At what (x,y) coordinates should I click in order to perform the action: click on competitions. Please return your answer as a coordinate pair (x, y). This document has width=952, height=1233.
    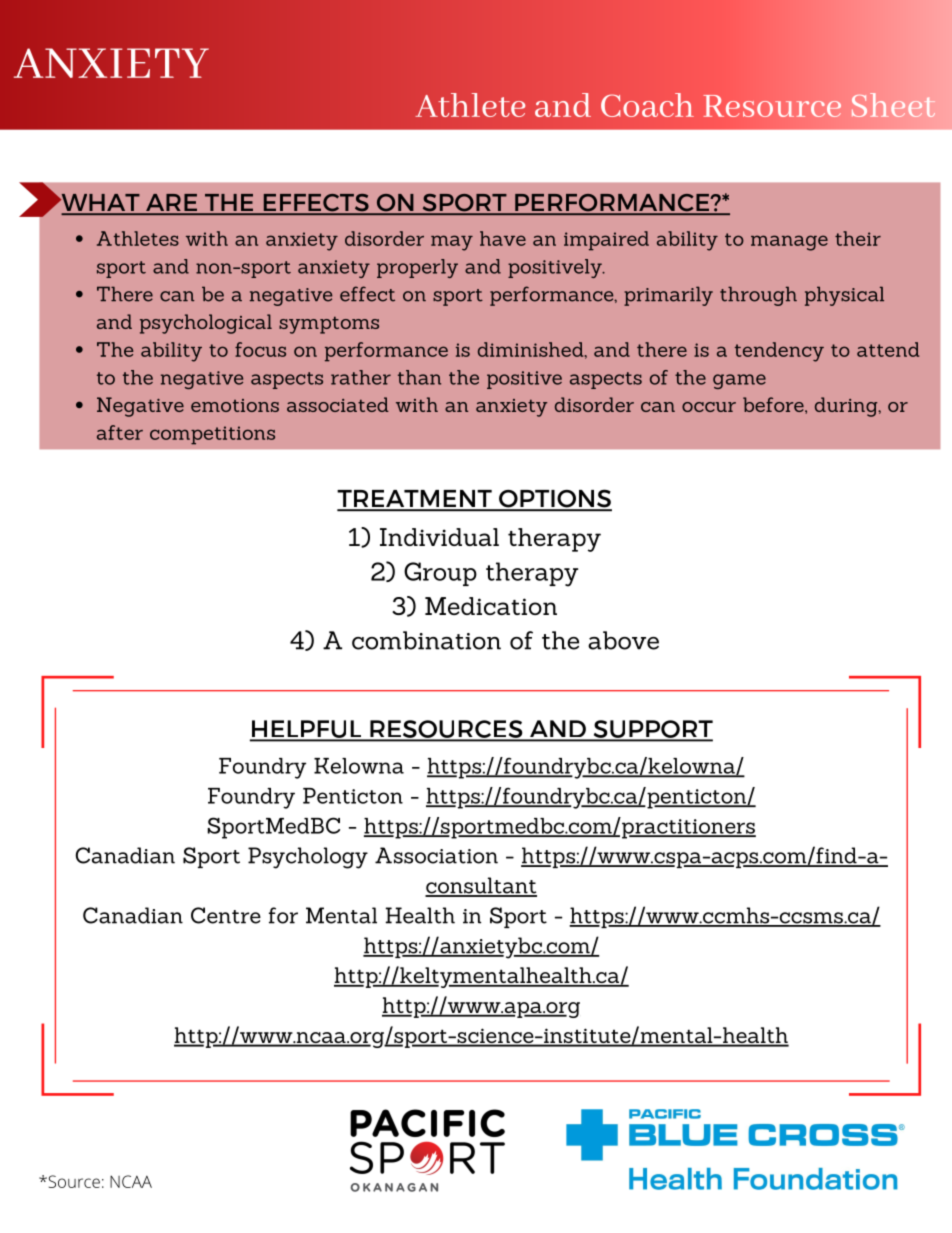
    Looking at the image, I should click on (212, 435).
